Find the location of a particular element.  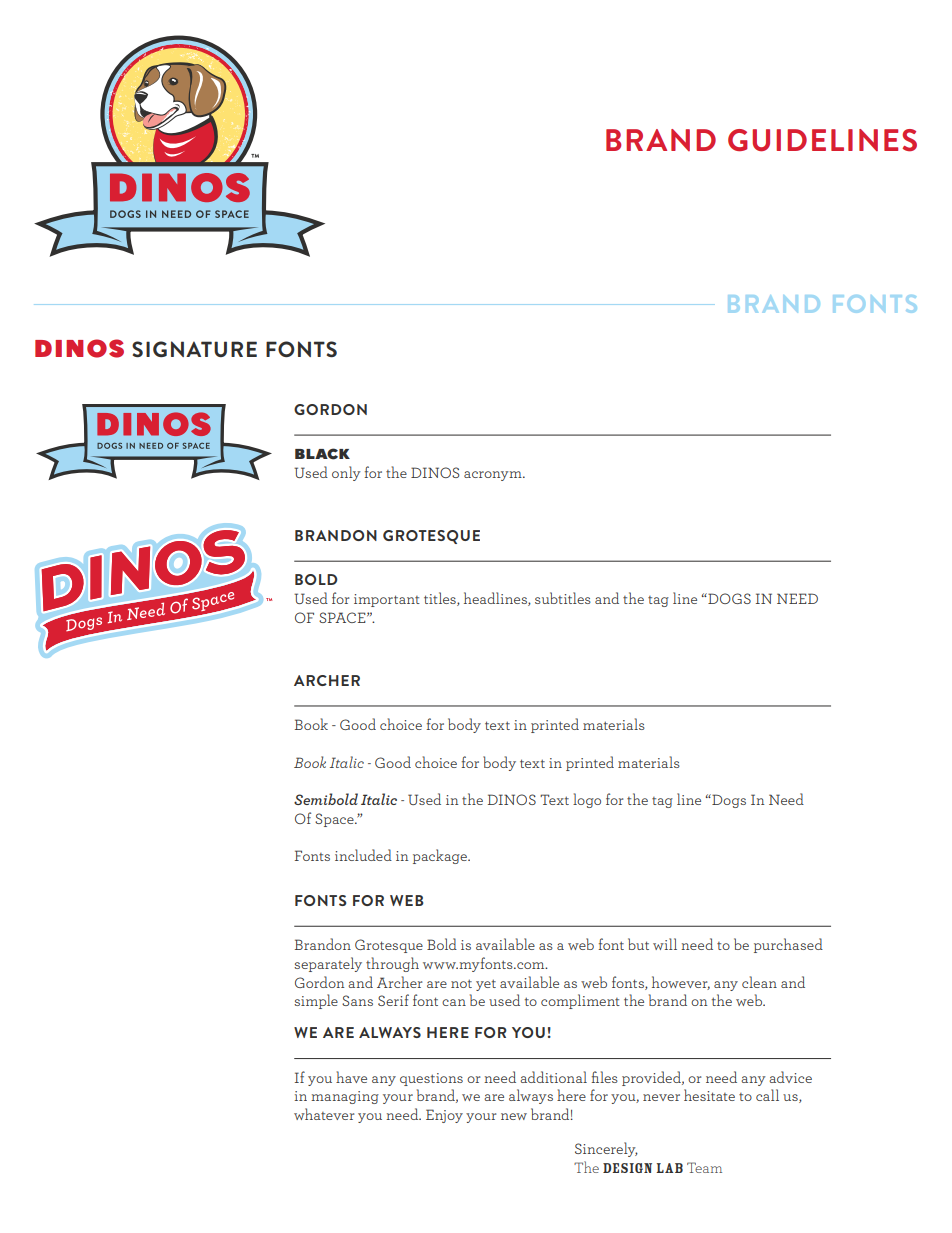

only is located at coordinates (346, 473).
